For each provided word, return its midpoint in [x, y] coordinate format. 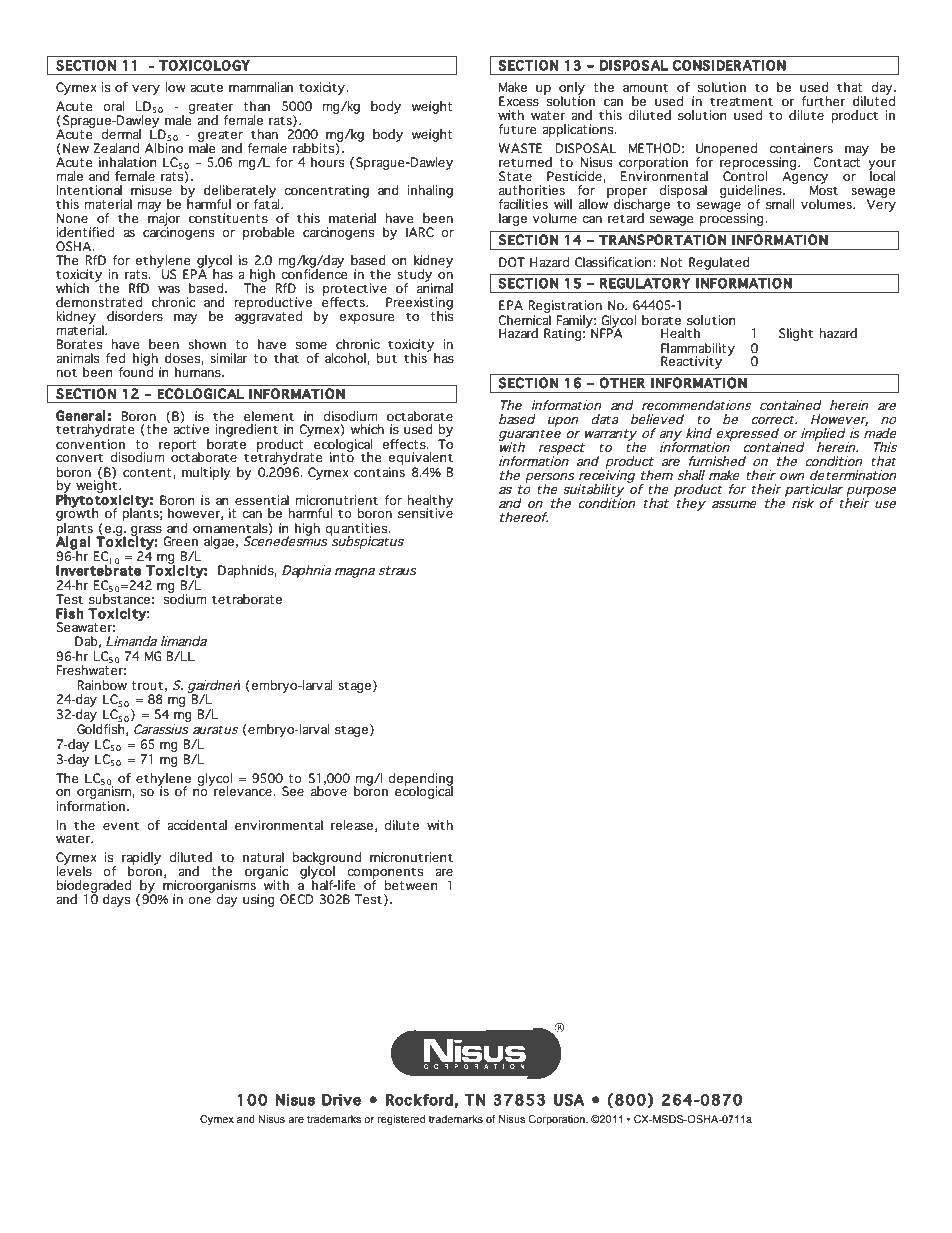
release [352, 825]
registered [401, 1120]
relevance [244, 791]
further [823, 101]
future [517, 129]
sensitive [425, 512]
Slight [796, 334]
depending [420, 780]
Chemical [524, 318]
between [410, 885]
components [384, 874]
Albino [164, 148]
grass [146, 532]
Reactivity [691, 362]
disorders [135, 316]
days [116, 900]
